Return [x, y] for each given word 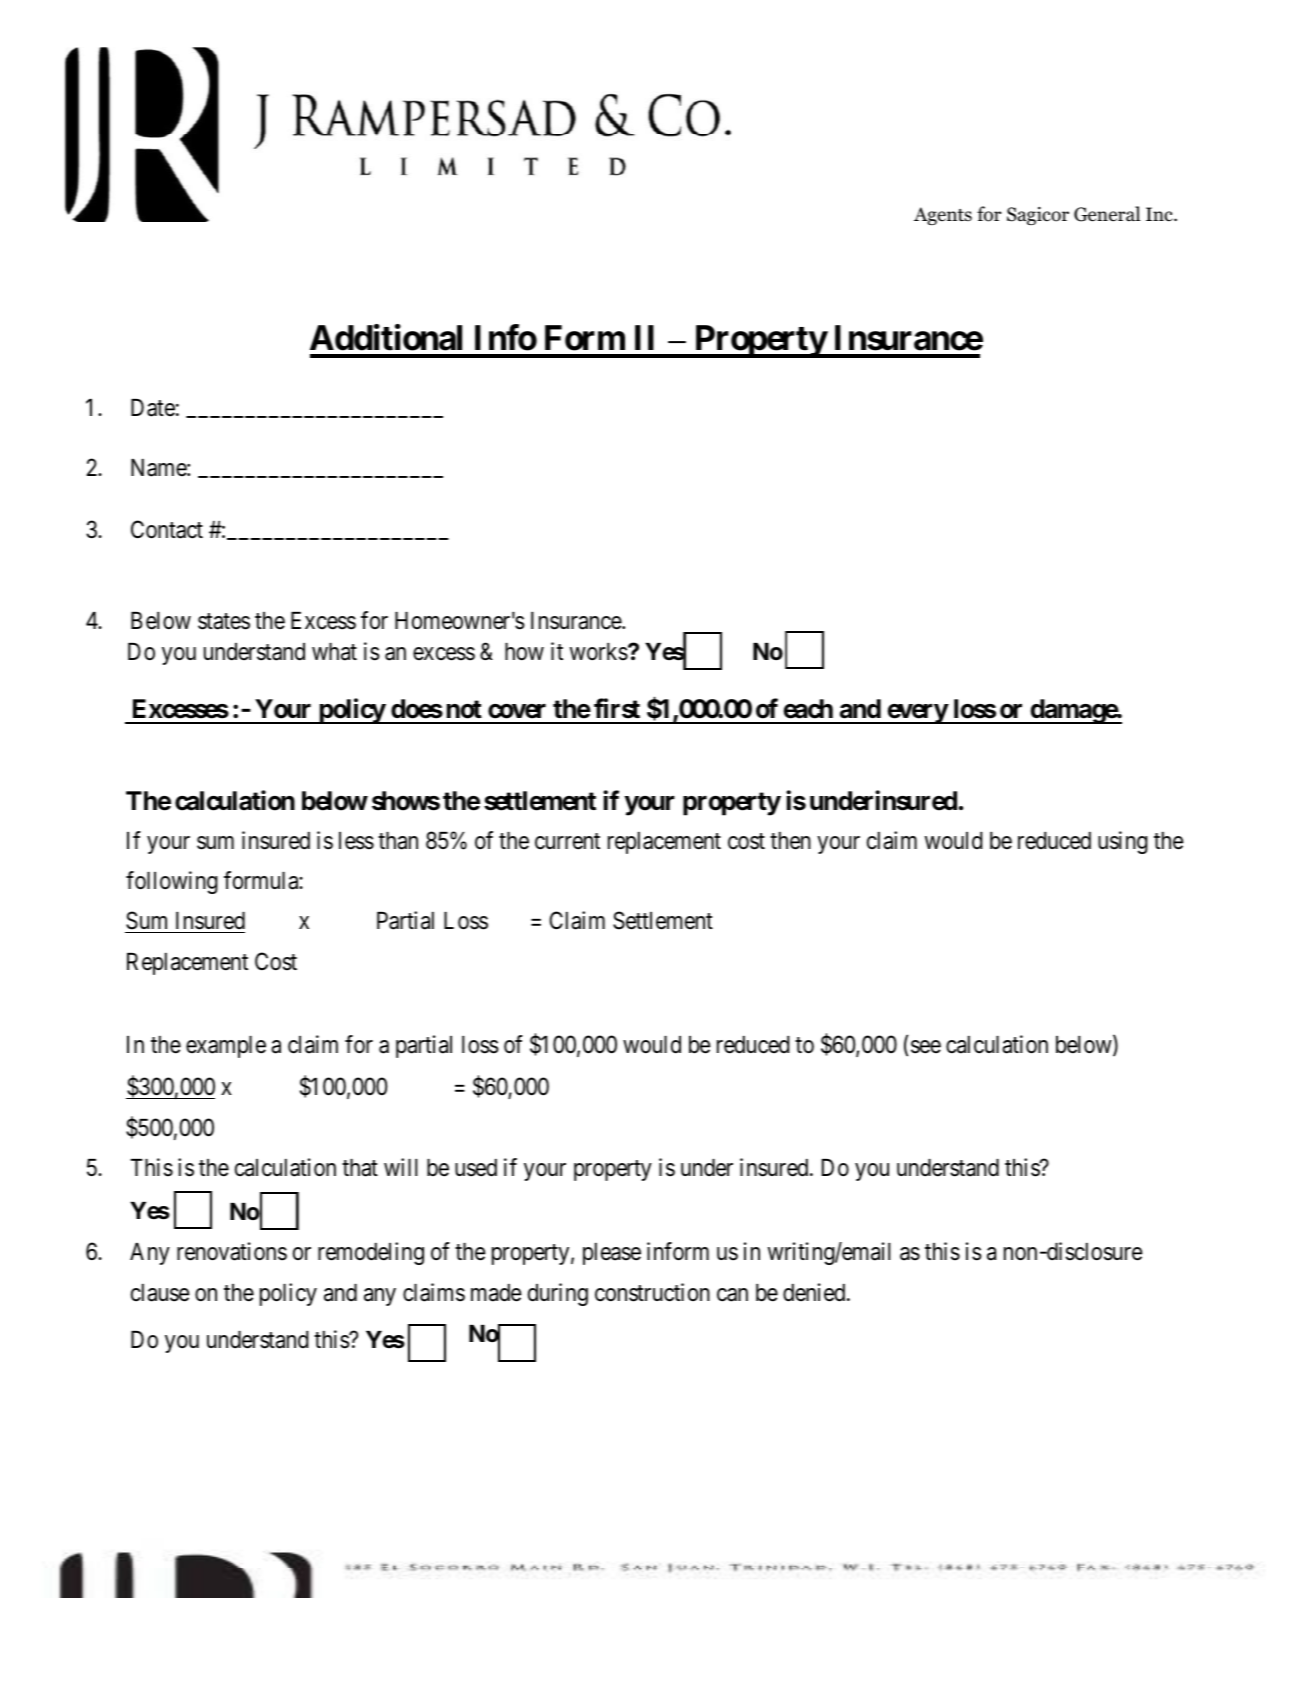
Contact [167, 529]
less [356, 841]
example [226, 1047]
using [1123, 842]
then [790, 841]
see [926, 1047]
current [567, 842]
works [599, 652]
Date [153, 408]
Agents [943, 216]
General [1107, 214]
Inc [1160, 214]
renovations [232, 1251]
